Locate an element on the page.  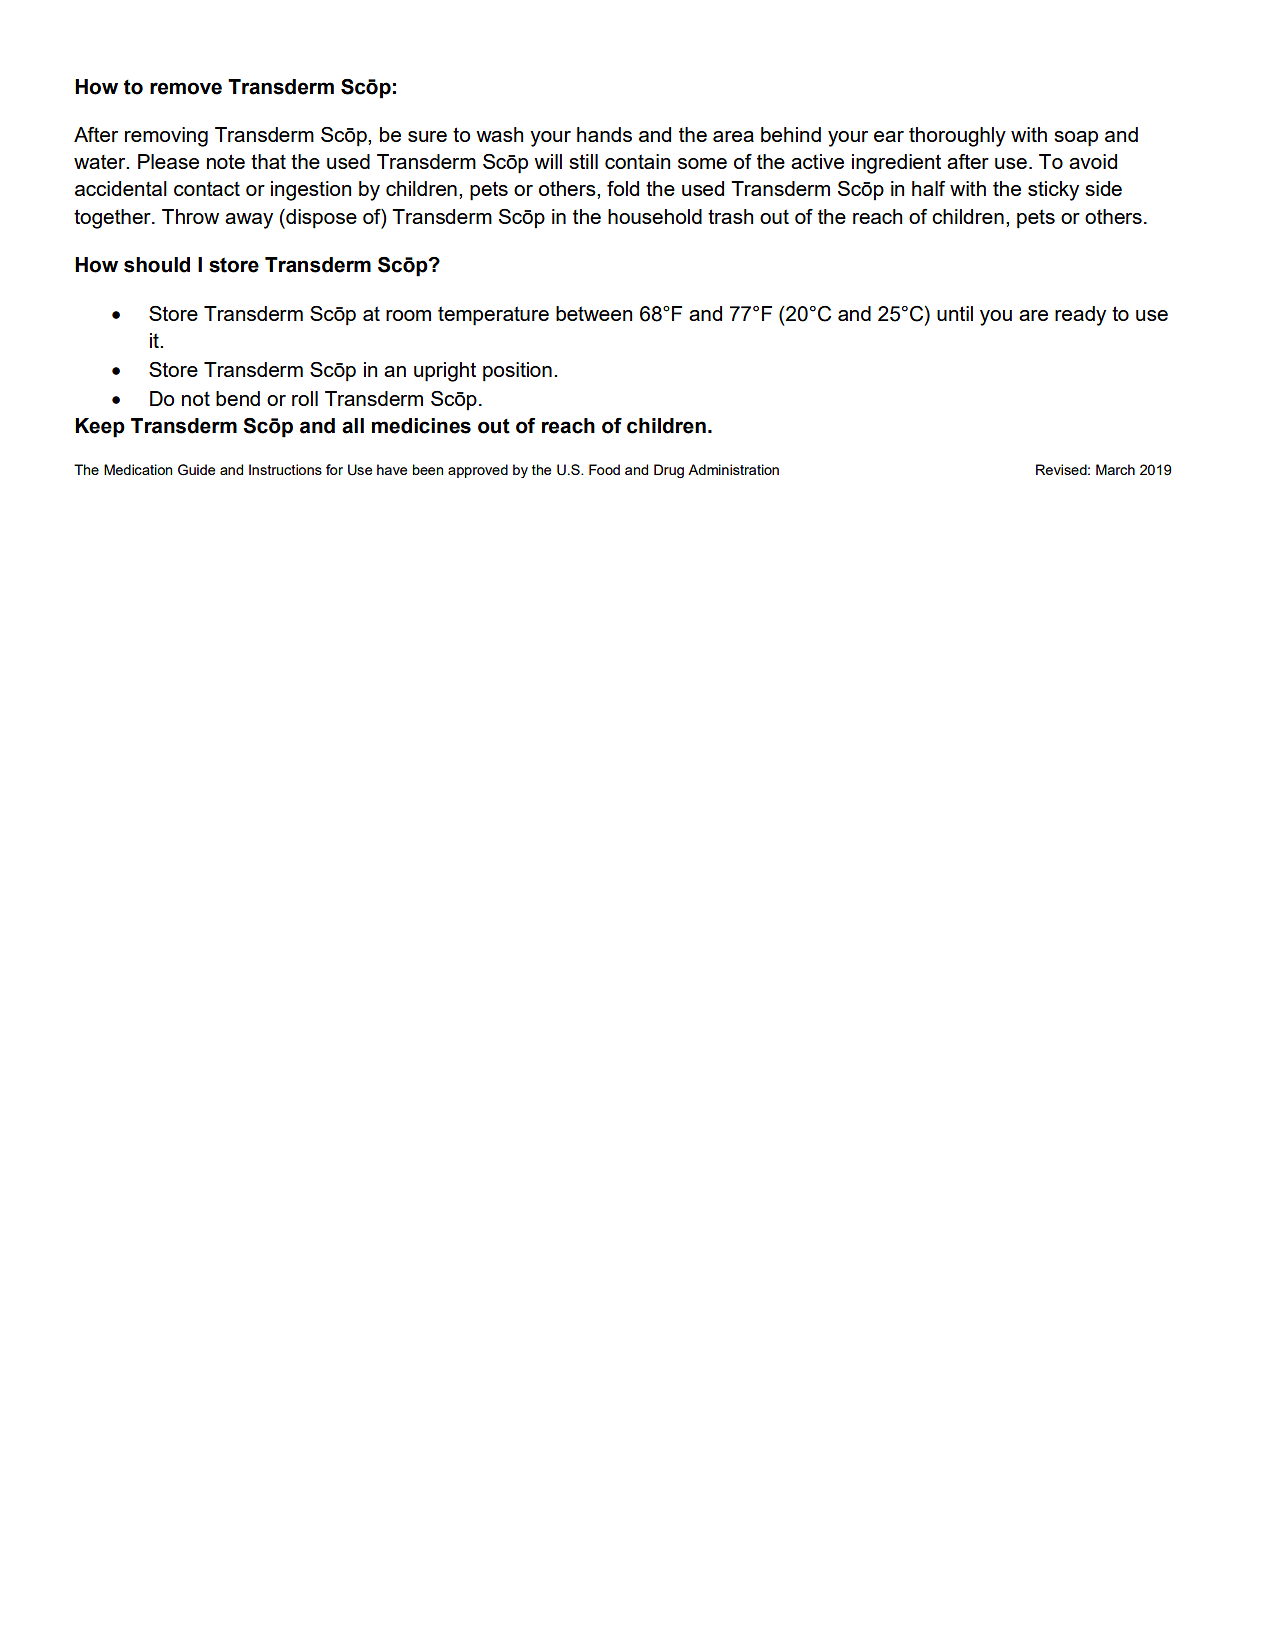
hands is located at coordinates (604, 134).
